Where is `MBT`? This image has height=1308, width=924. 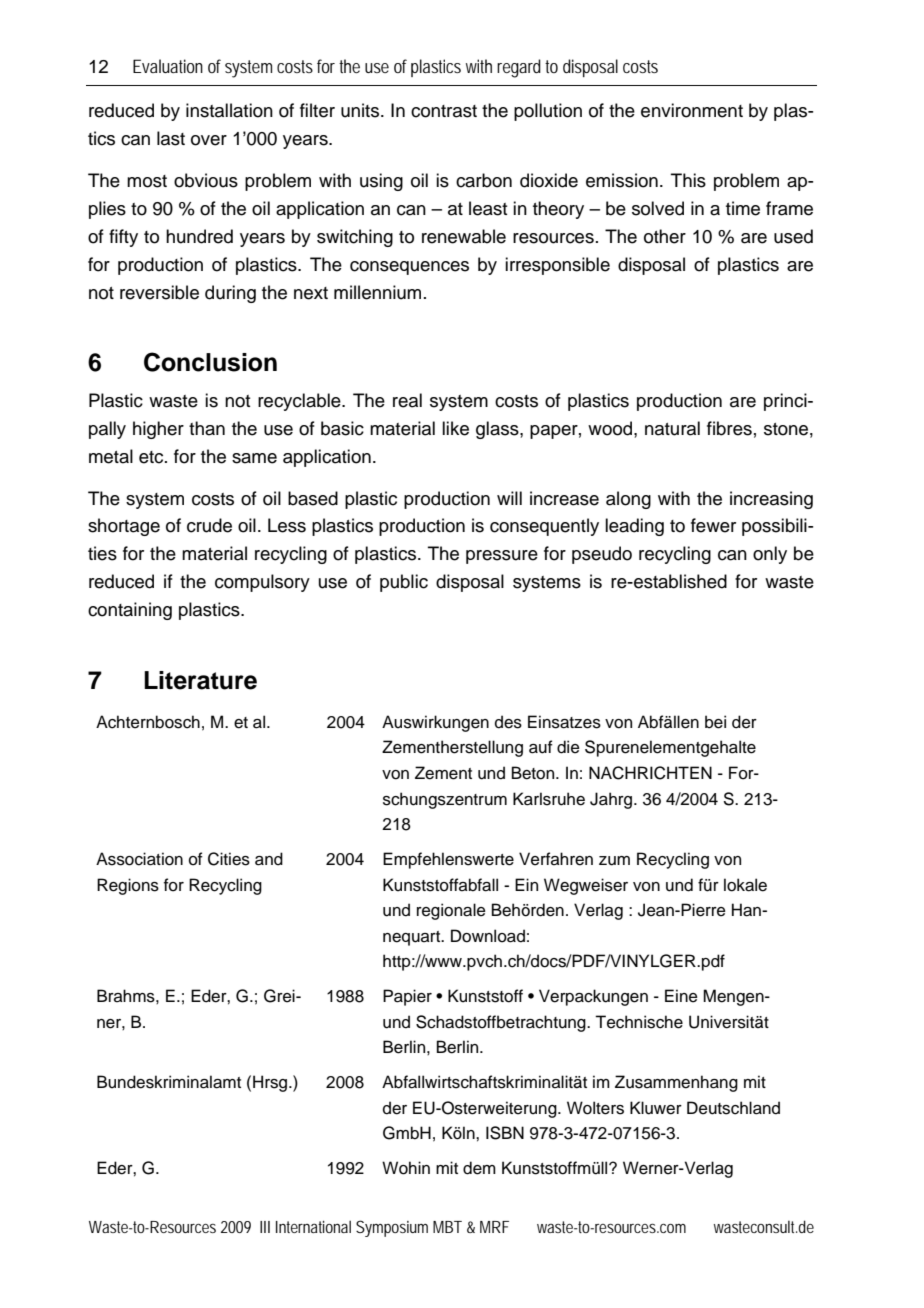
MBT is located at coordinates (447, 1227).
